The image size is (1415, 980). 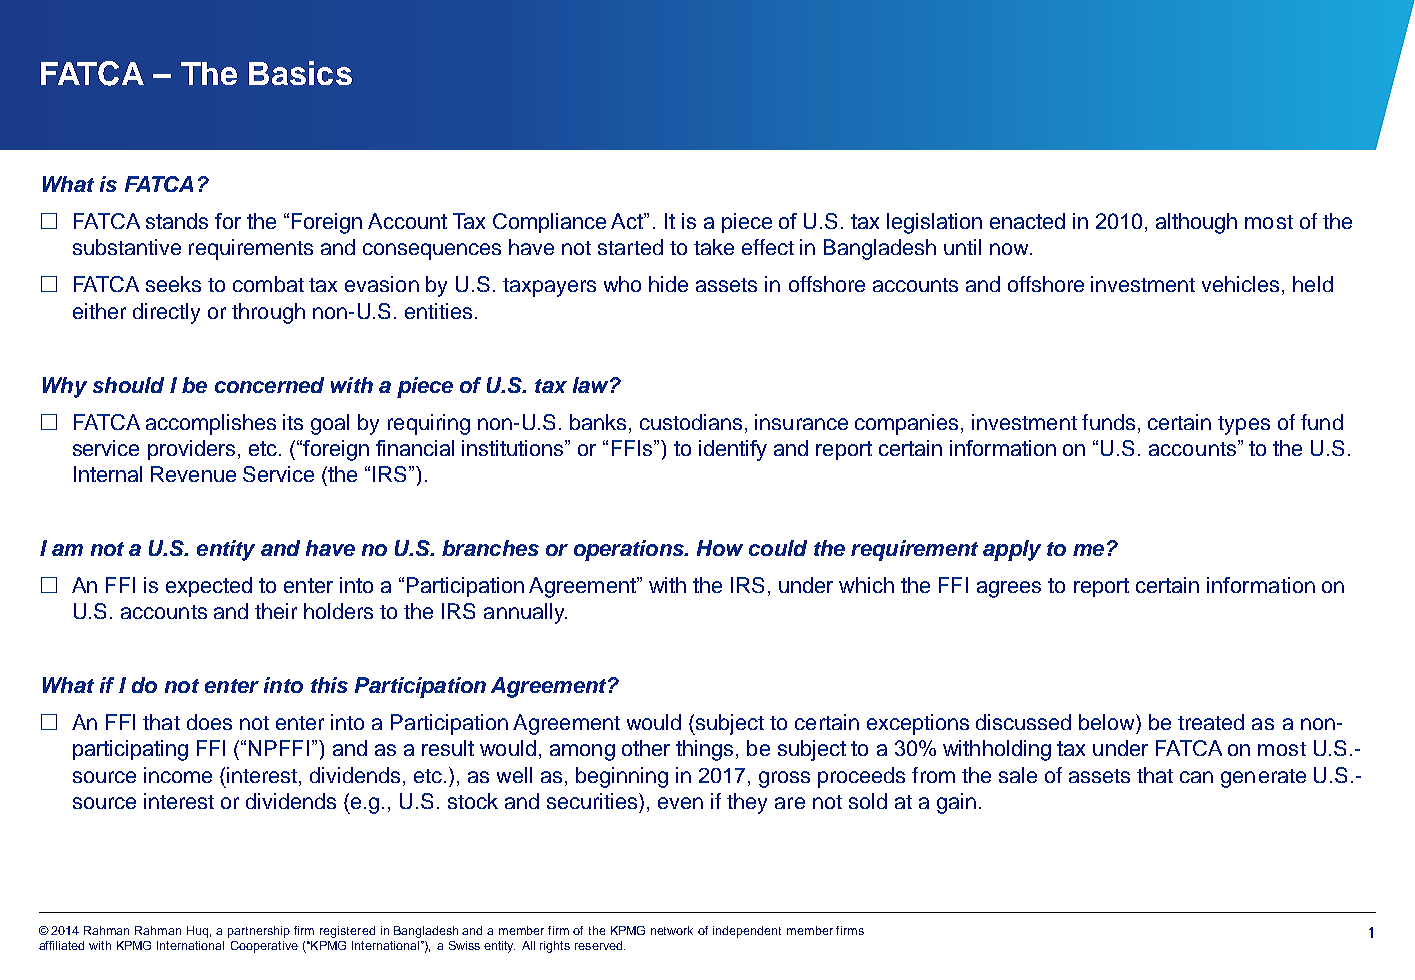 What do you see at coordinates (549, 223) in the screenshot?
I see `Compliance` at bounding box center [549, 223].
